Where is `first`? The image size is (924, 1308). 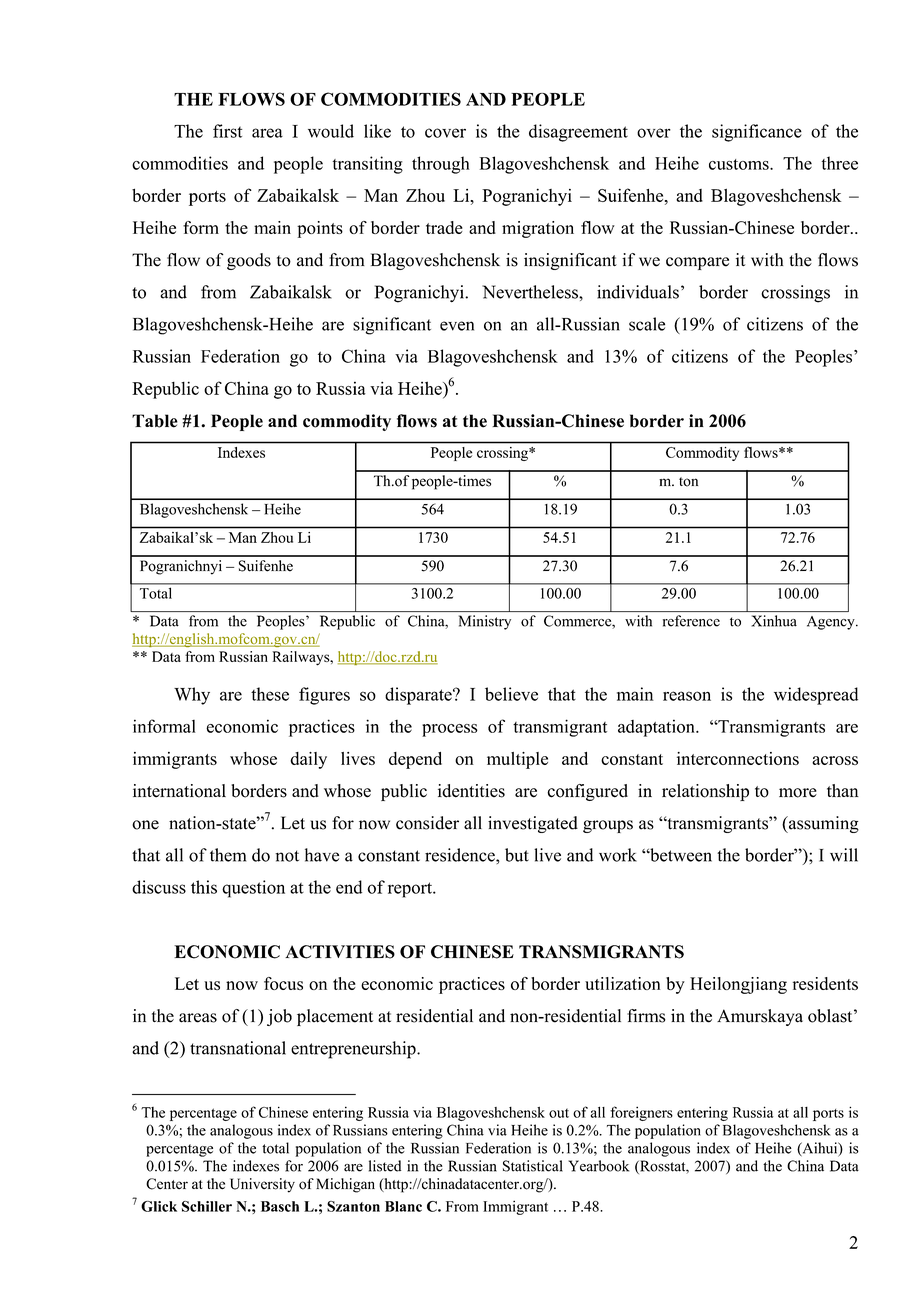 first is located at coordinates (227, 131).
